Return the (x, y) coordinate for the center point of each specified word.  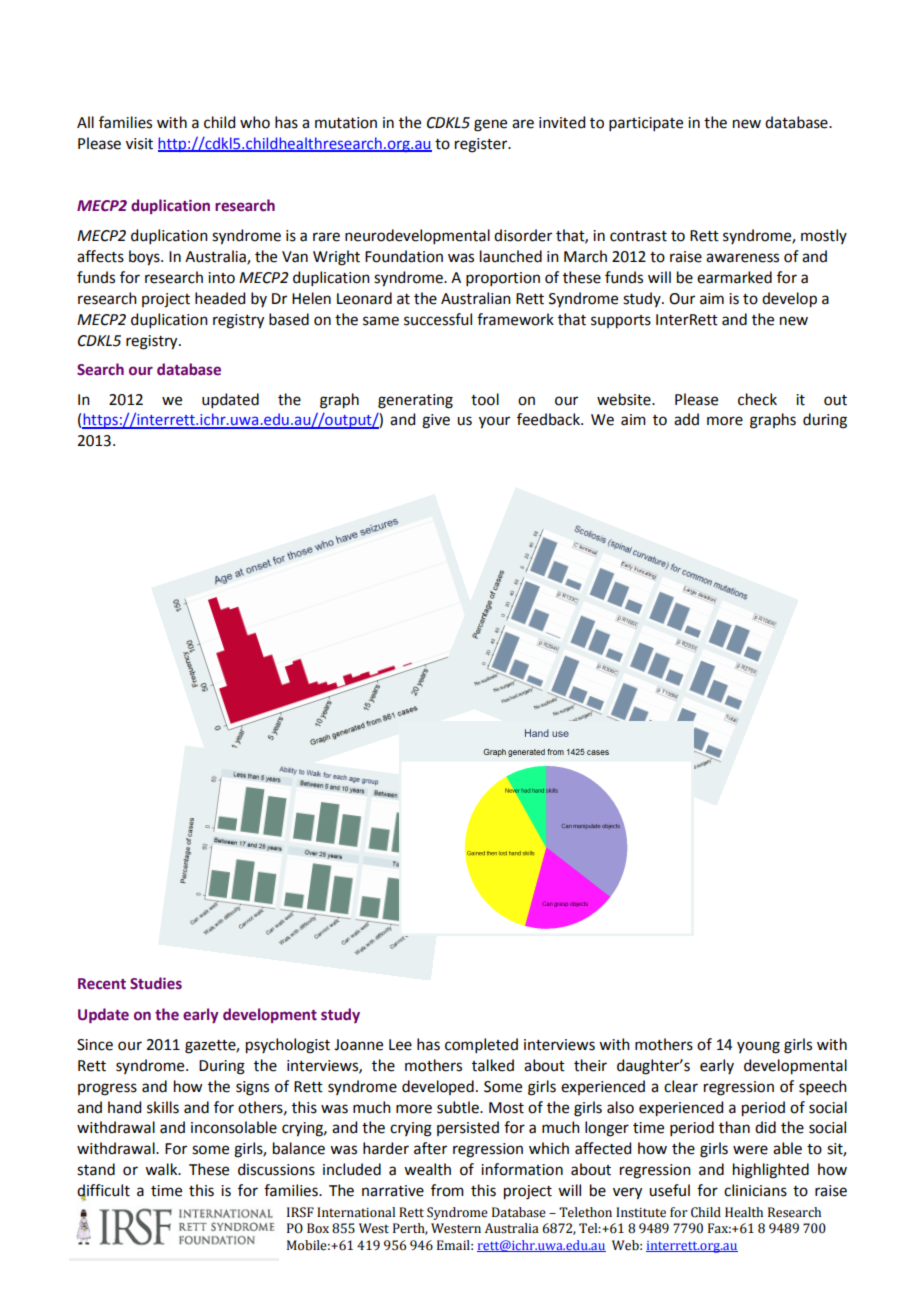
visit (139, 144)
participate (646, 124)
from (447, 1190)
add (686, 419)
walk (162, 1169)
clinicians (755, 1190)
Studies (156, 983)
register (482, 145)
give (436, 421)
